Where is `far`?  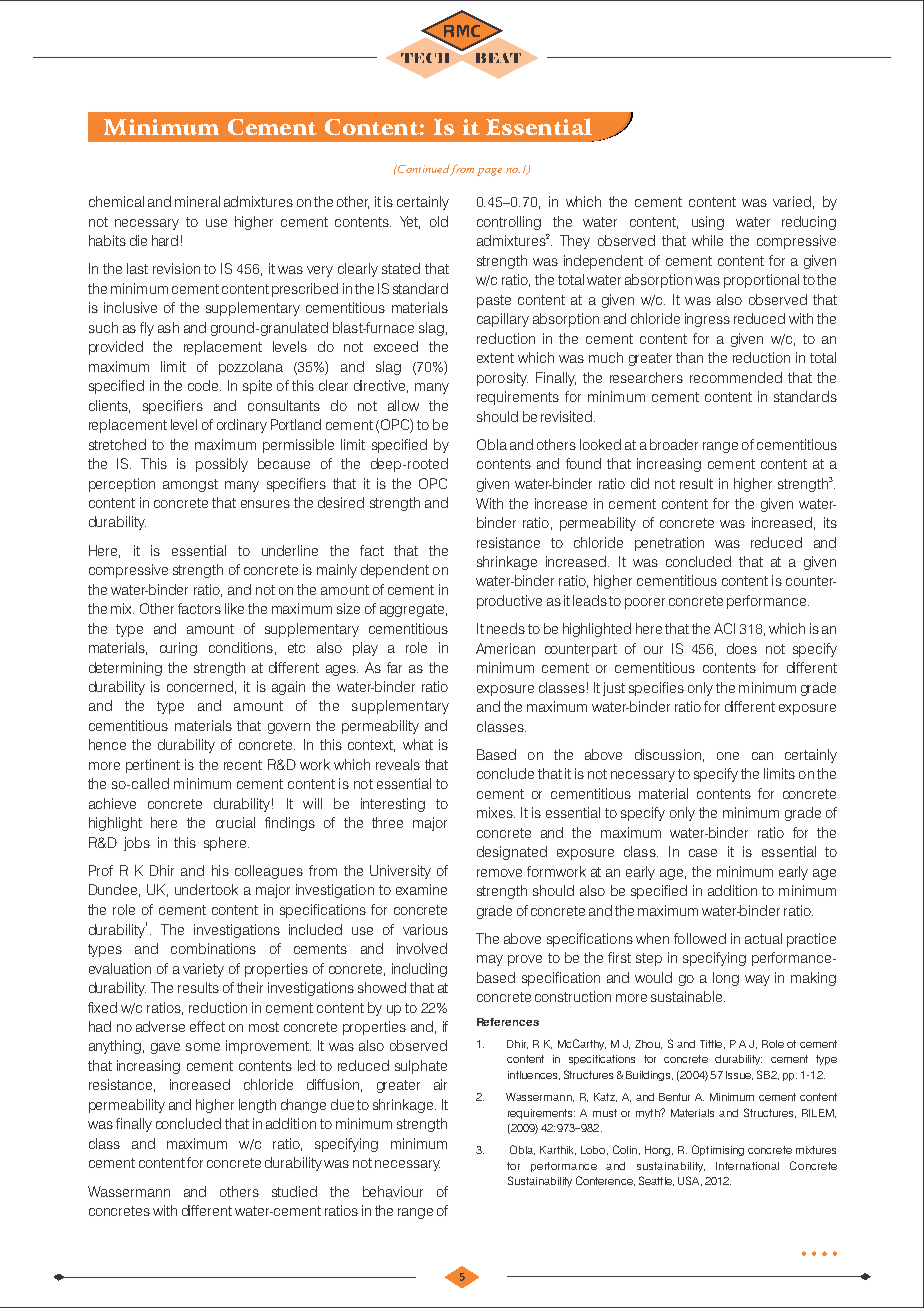
far is located at coordinates (394, 667).
